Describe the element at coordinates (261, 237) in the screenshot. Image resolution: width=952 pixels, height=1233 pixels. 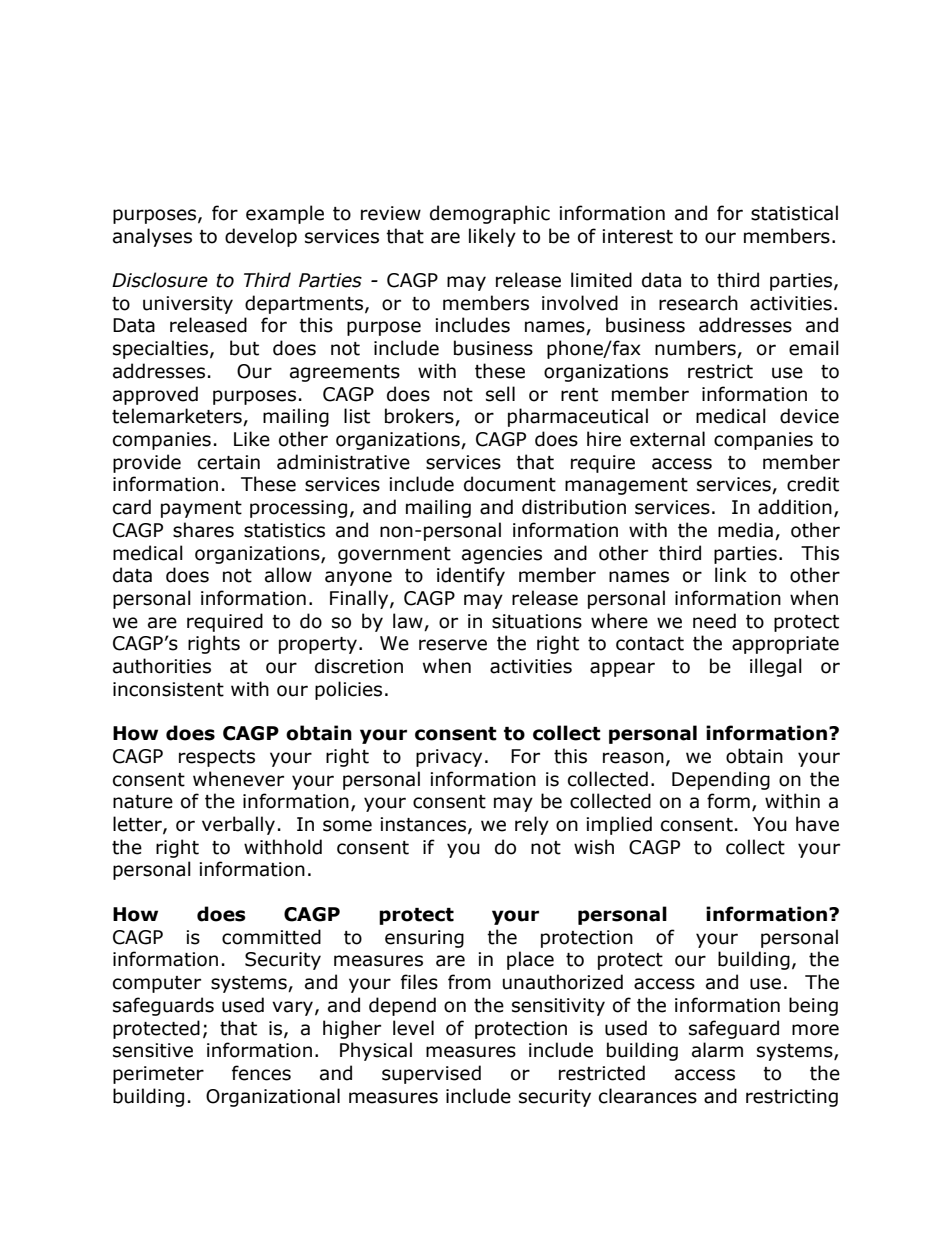
I see `develop` at that location.
